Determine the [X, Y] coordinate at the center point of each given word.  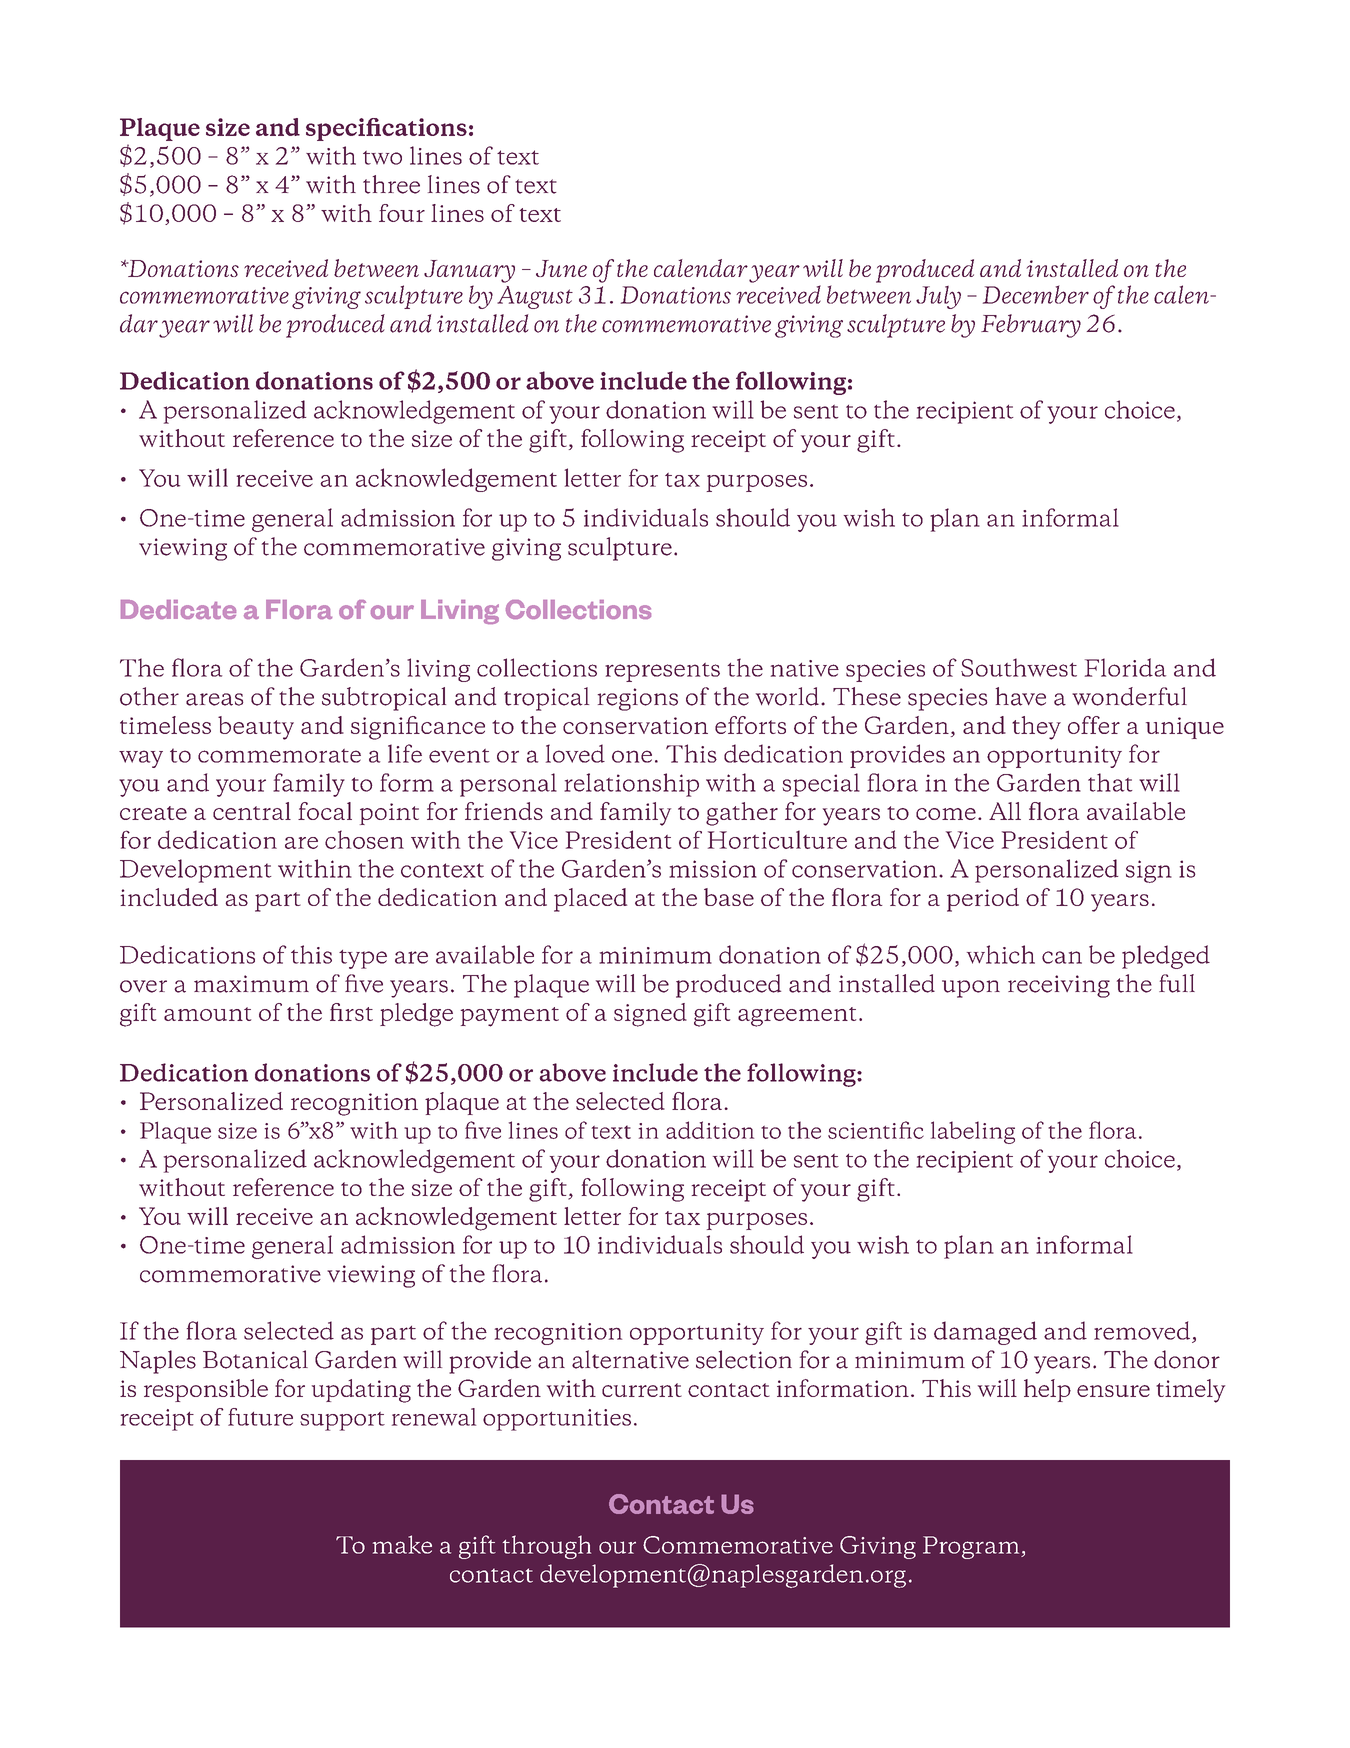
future [260, 1417]
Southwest [1019, 667]
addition [710, 1130]
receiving [1059, 986]
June [561, 268]
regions [638, 699]
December [1036, 294]
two [382, 158]
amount [207, 1014]
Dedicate [178, 609]
